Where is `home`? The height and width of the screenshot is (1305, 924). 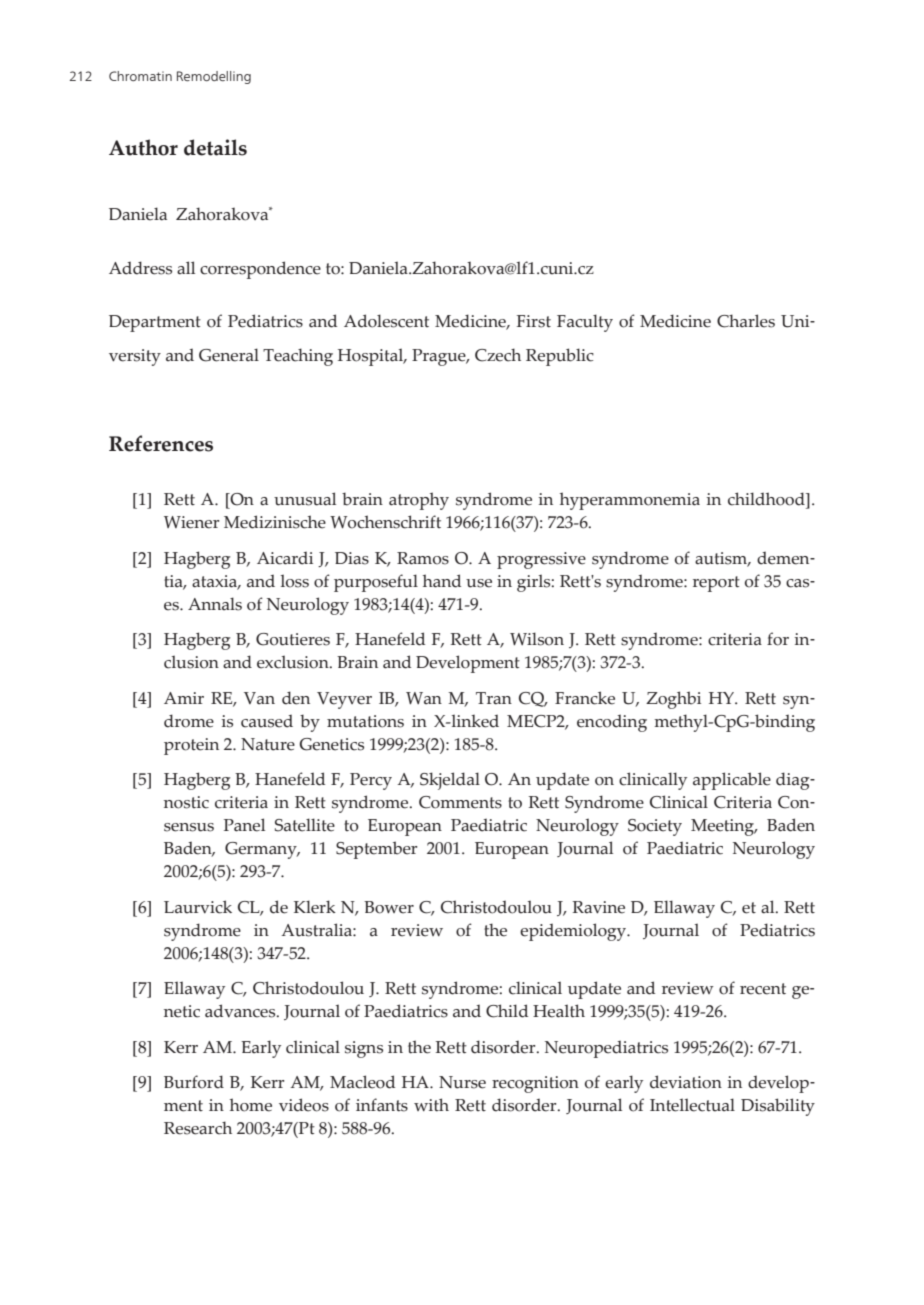 home is located at coordinates (251, 1105).
